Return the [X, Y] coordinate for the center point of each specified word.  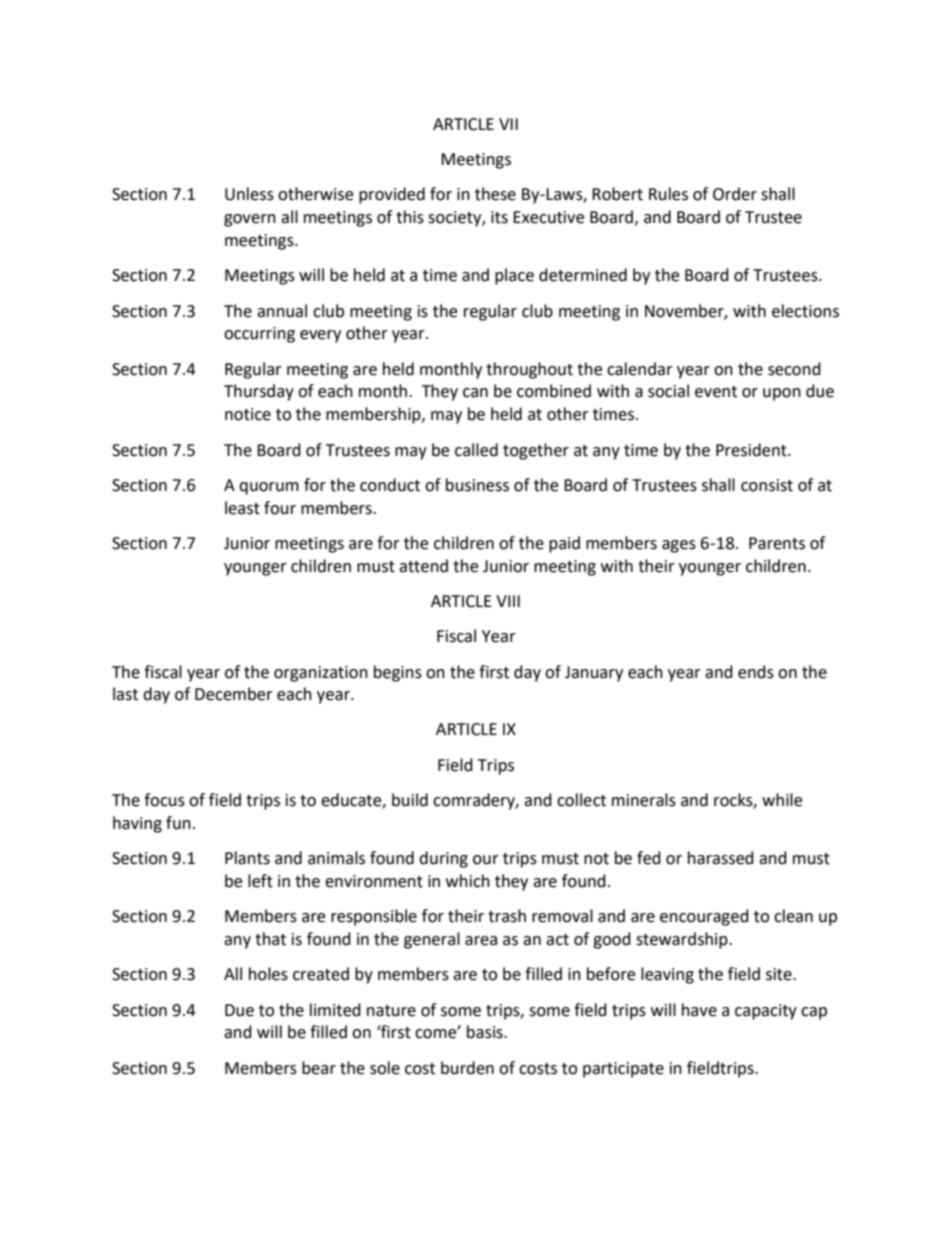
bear [319, 1068]
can [475, 393]
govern [250, 220]
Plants [247, 858]
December [234, 694]
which [468, 881]
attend [423, 566]
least [242, 508]
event [716, 392]
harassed [721, 858]
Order [735, 194]
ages [679, 546]
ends [756, 672]
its [499, 217]
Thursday [259, 392]
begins [398, 673]
